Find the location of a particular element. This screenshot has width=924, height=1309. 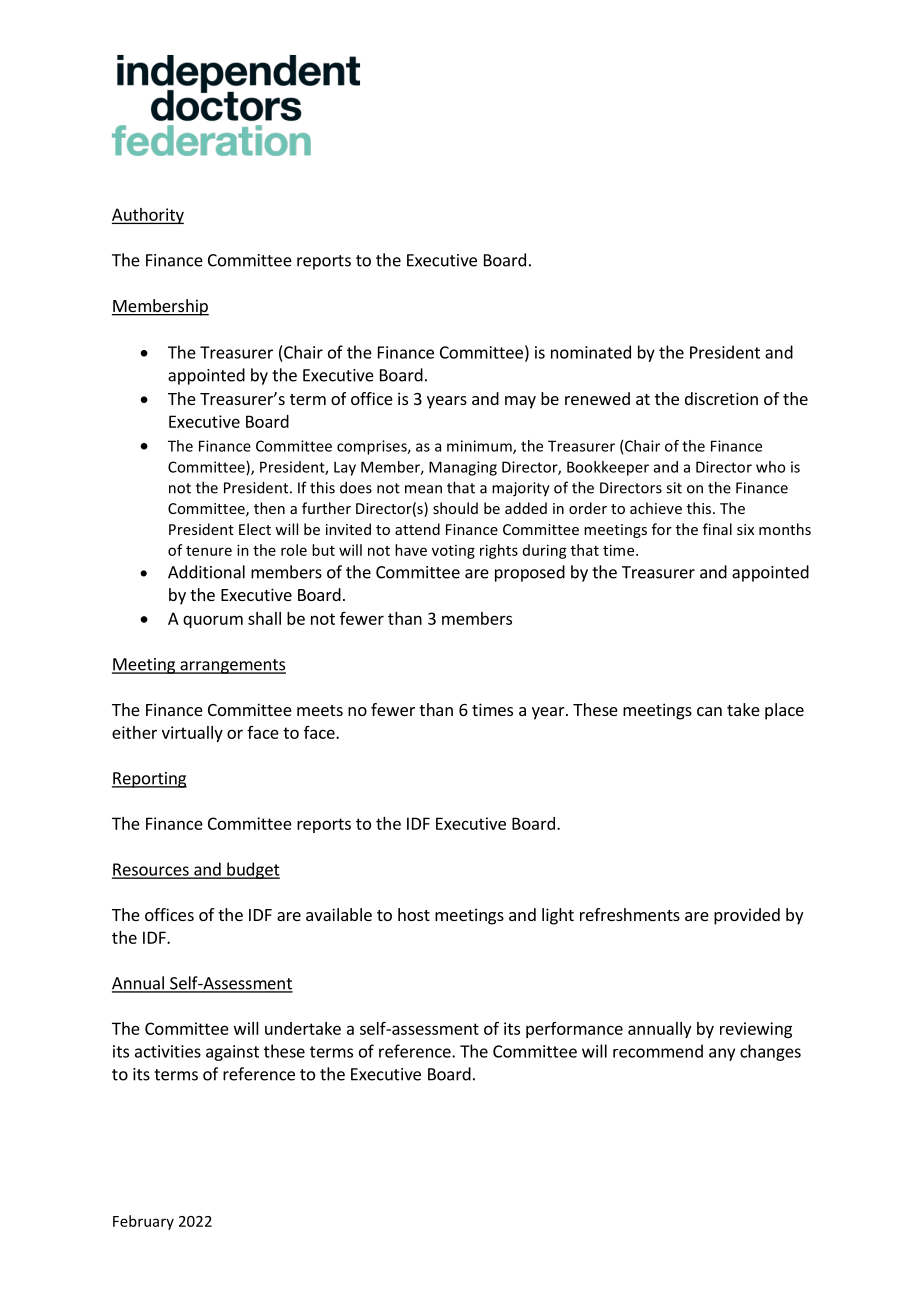

discretion is located at coordinates (721, 398).
